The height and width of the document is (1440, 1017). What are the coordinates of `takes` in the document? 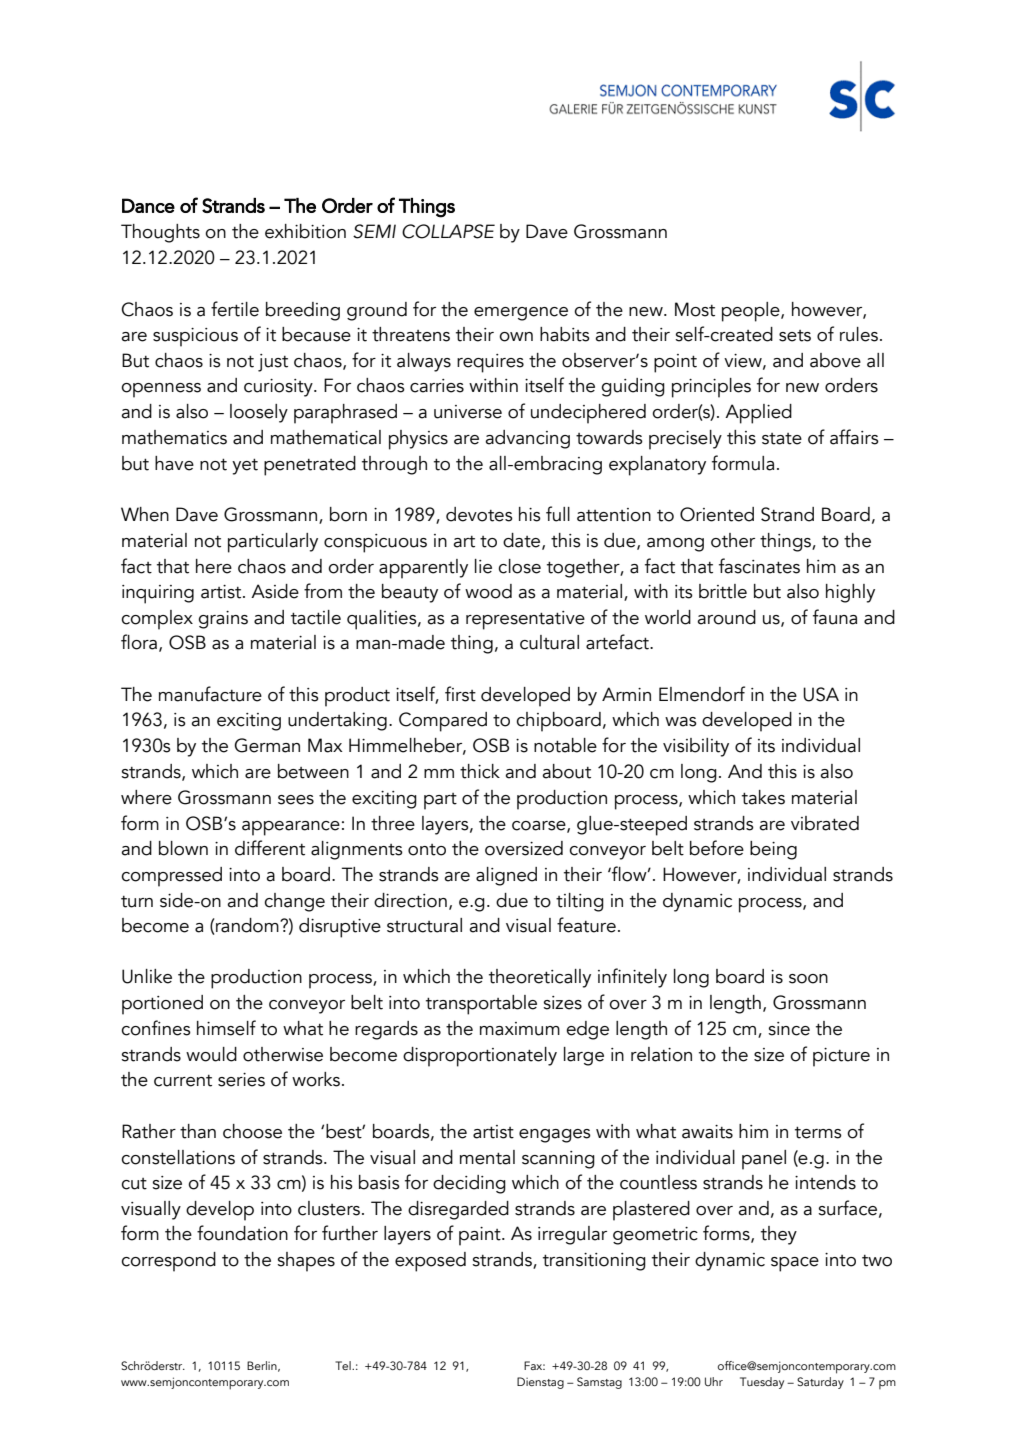 It's located at (763, 797).
